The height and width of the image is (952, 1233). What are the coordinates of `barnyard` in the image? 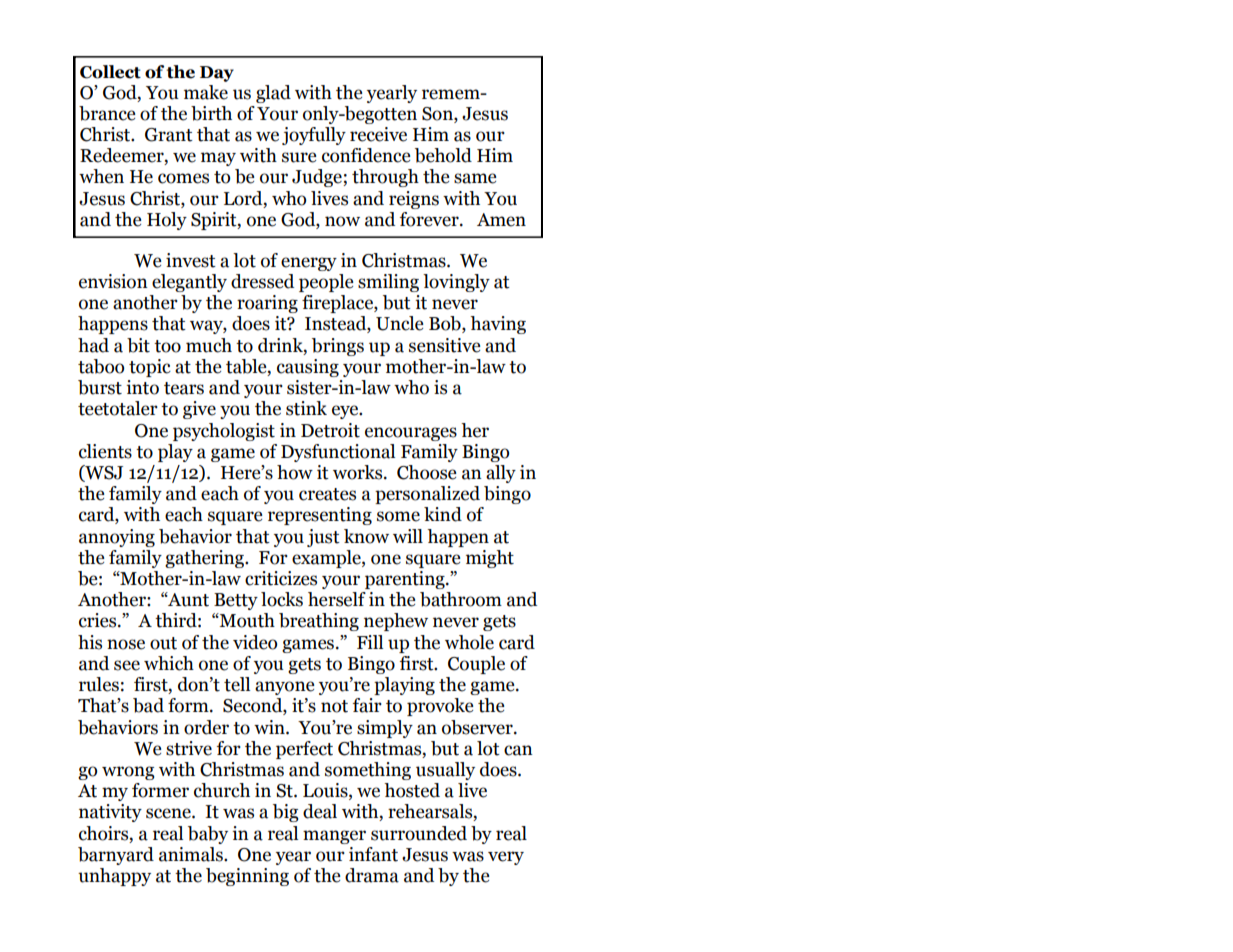 It's located at (116, 856).
